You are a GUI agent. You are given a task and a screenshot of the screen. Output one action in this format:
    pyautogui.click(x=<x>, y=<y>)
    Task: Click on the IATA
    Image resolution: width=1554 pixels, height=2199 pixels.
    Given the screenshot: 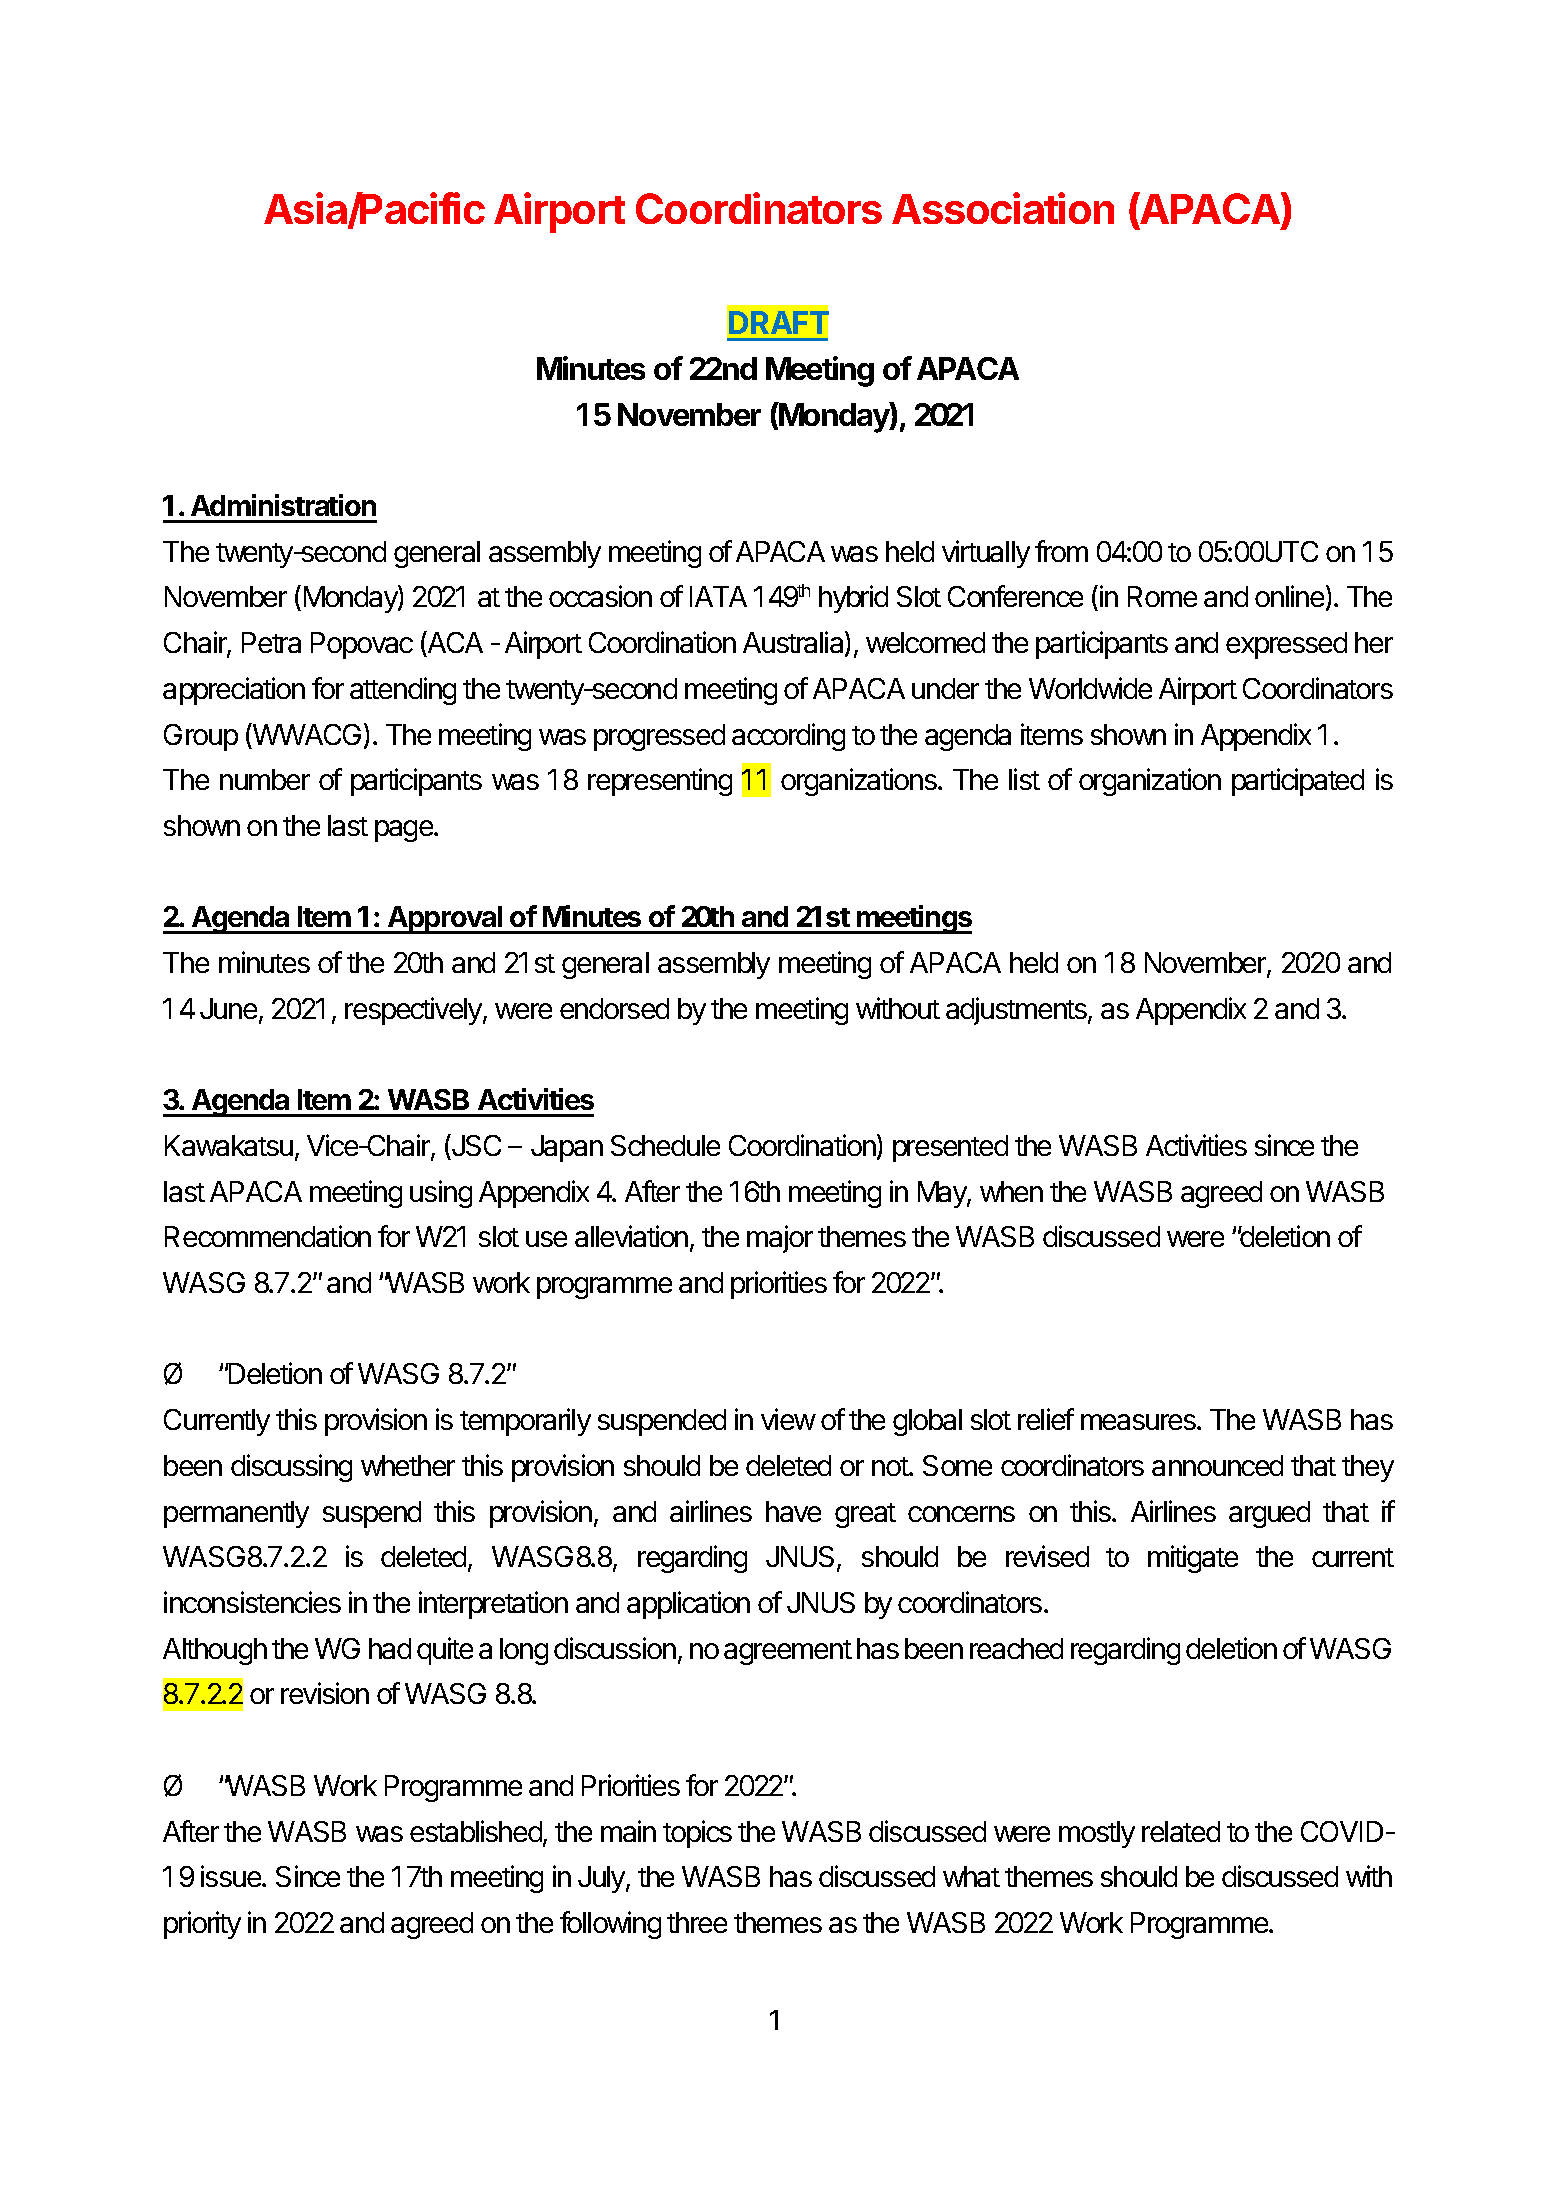 What is the action you would take?
    pyautogui.click(x=718, y=596)
